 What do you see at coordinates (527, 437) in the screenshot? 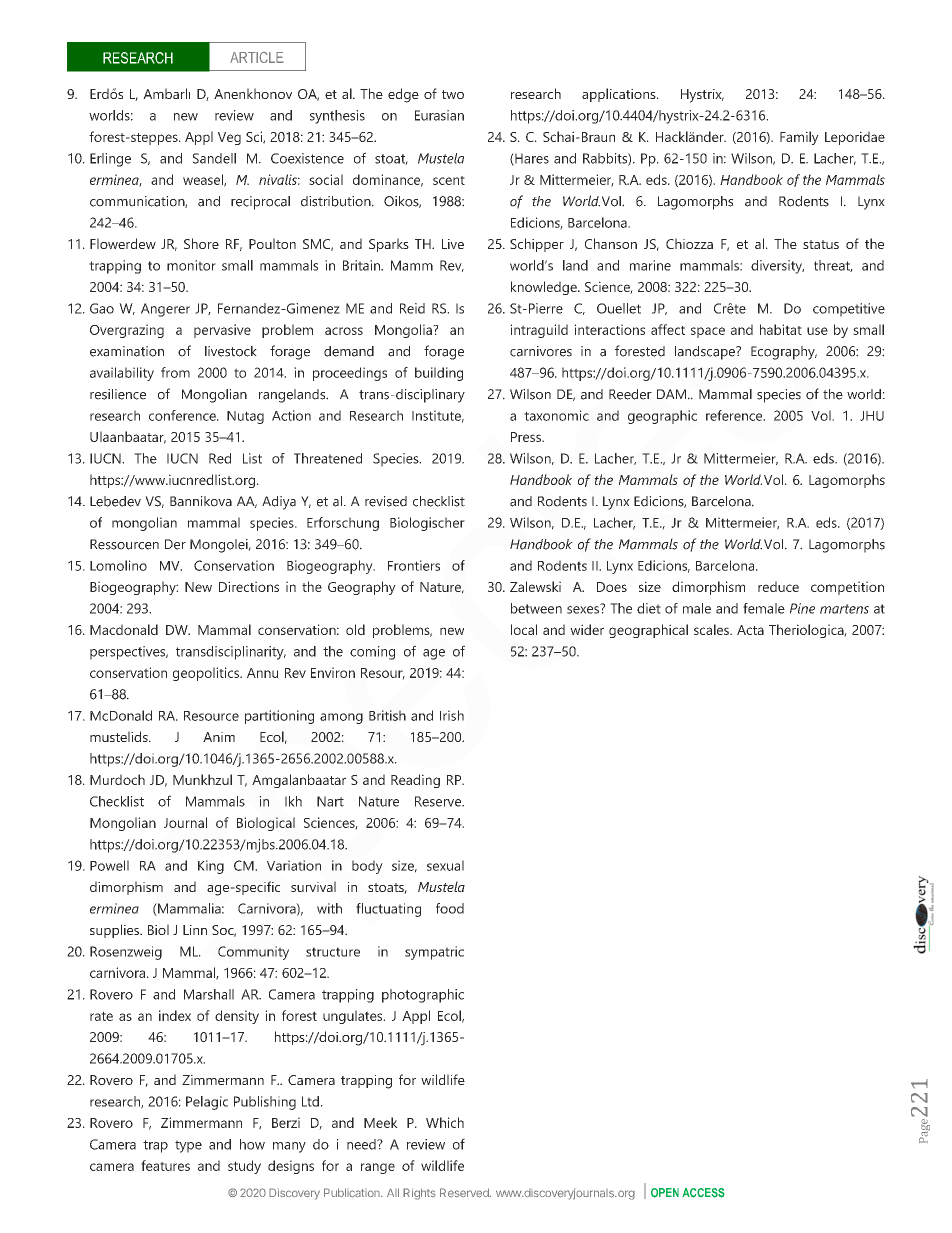
I see `Press` at bounding box center [527, 437].
